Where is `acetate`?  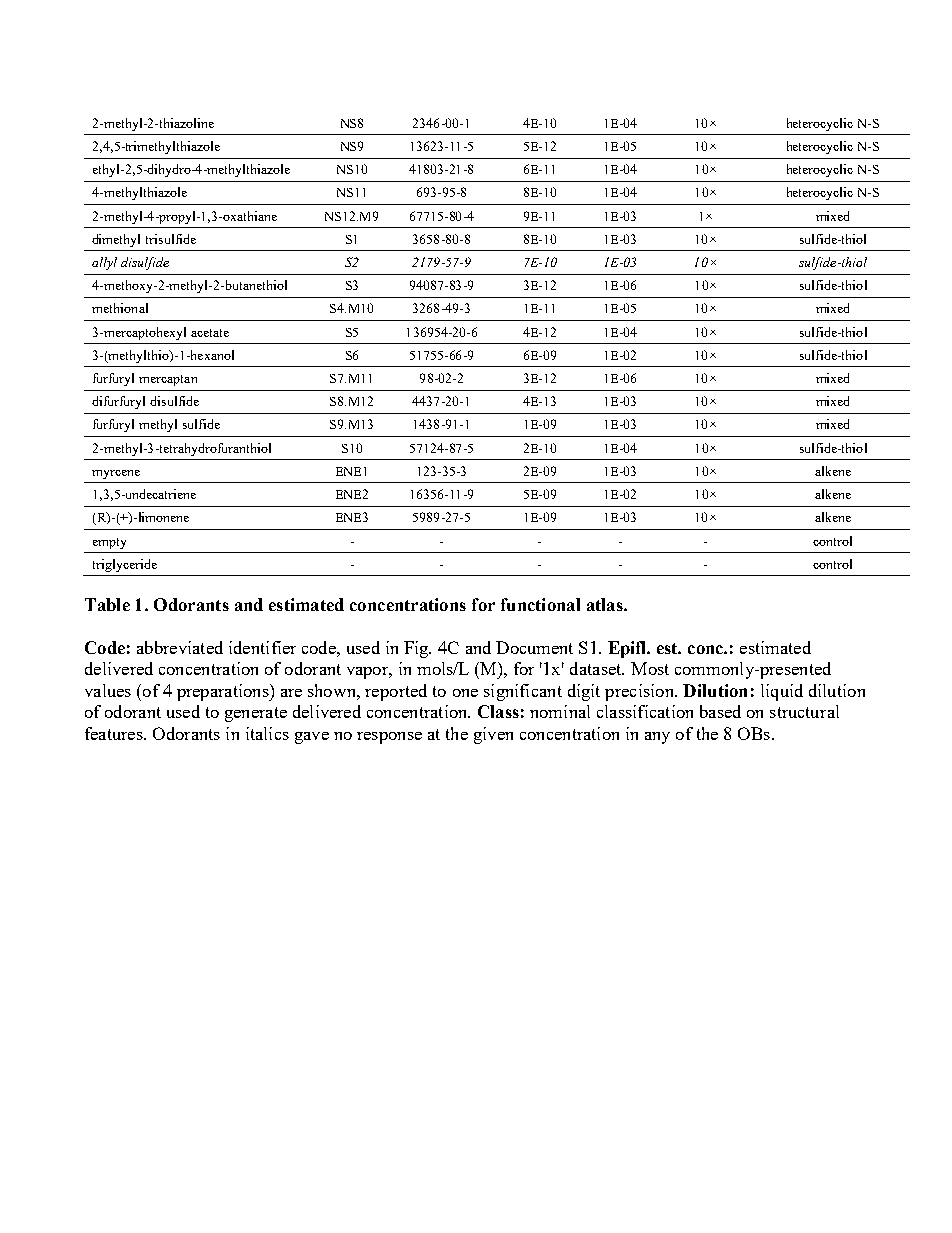 acetate is located at coordinates (210, 333).
